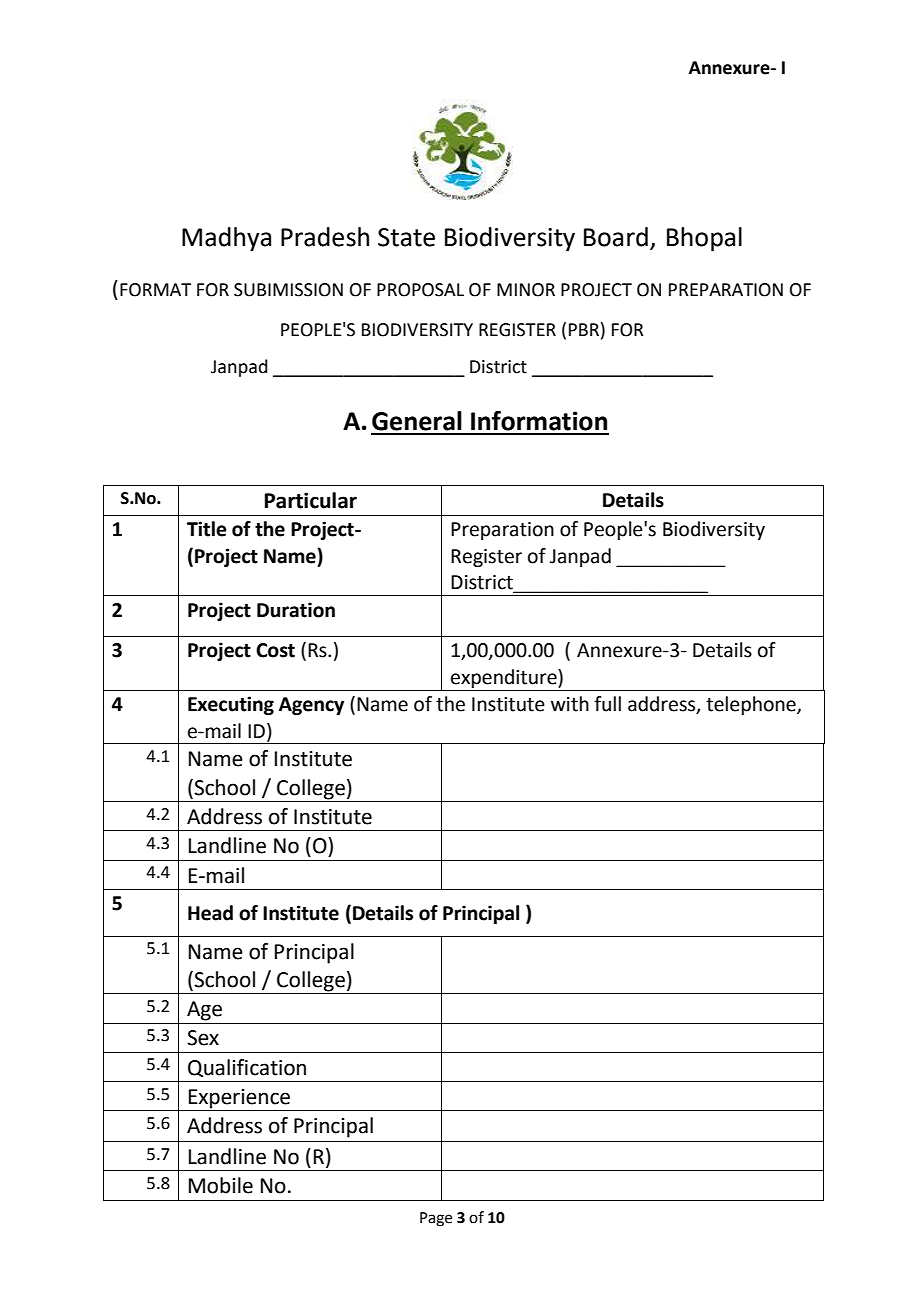 The height and width of the screenshot is (1308, 924). I want to click on Mobile, so click(221, 1185).
